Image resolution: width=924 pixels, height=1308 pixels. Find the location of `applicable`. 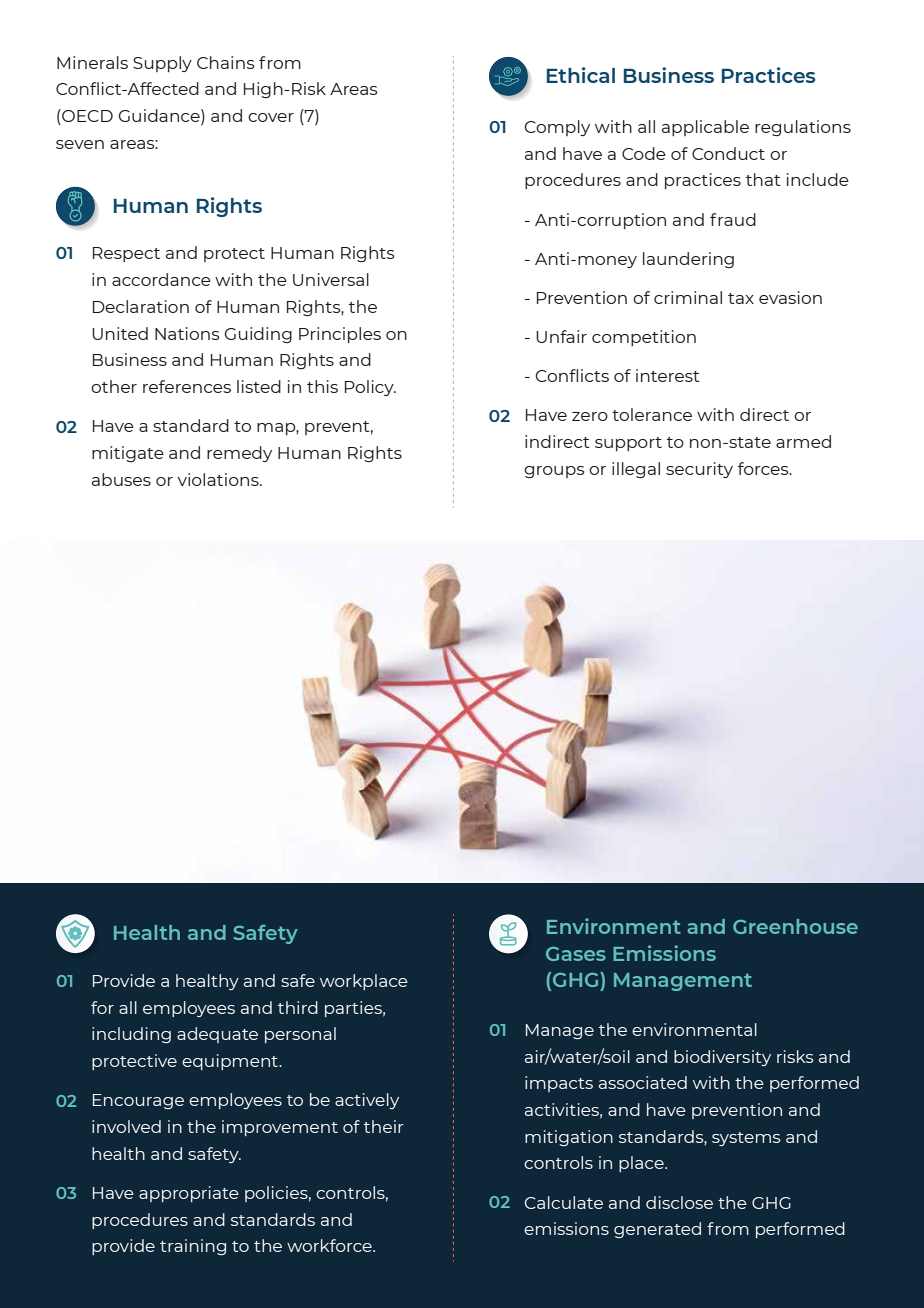

applicable is located at coordinates (705, 128).
